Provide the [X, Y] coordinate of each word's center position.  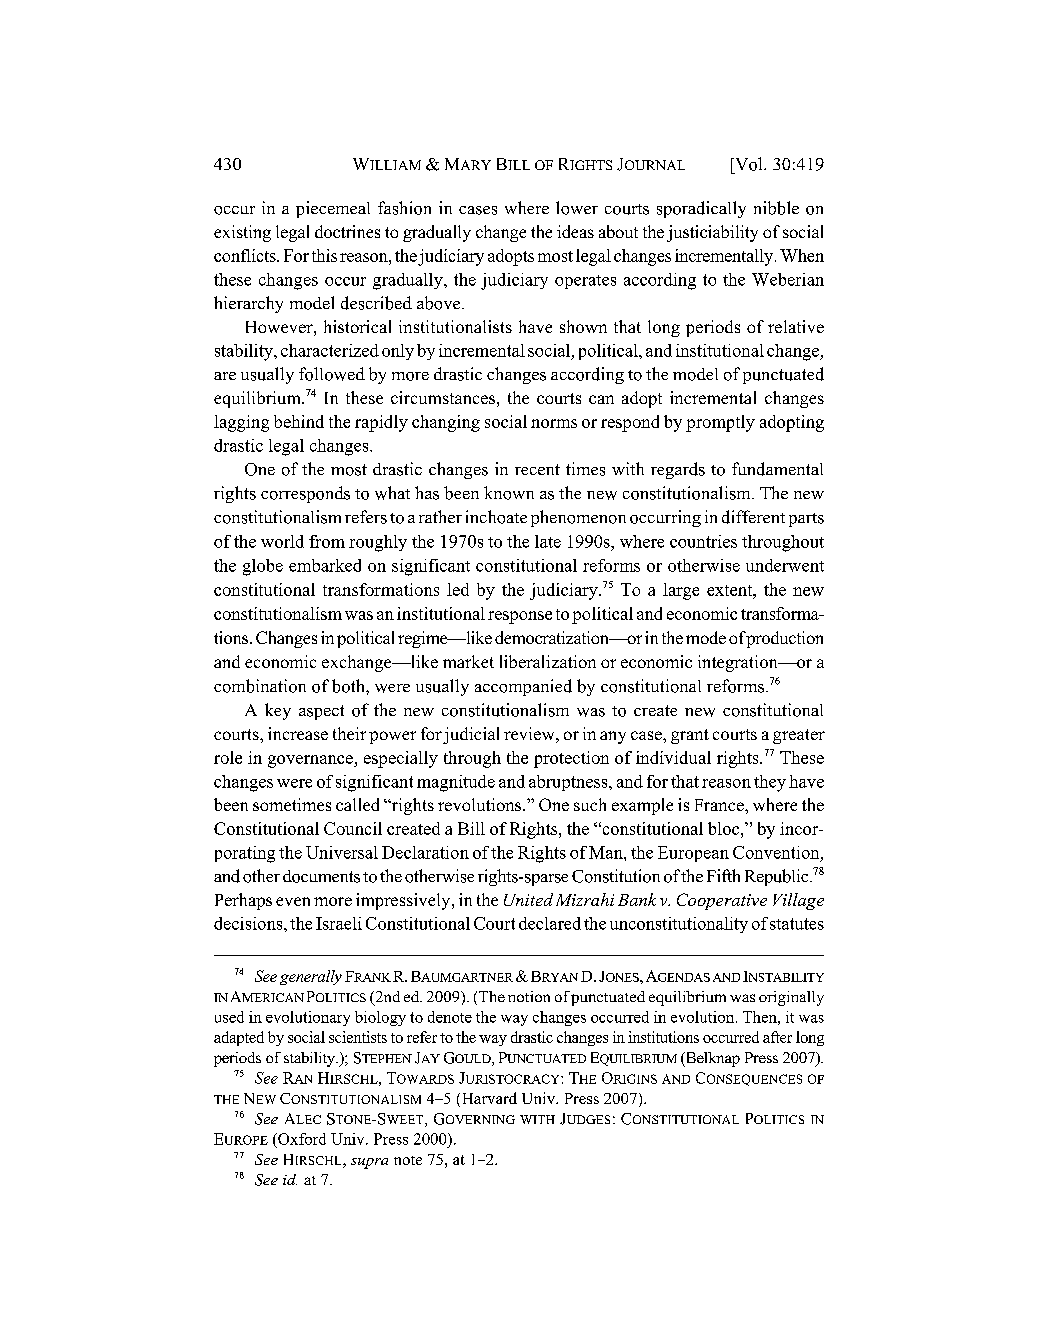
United [528, 899]
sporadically [701, 209]
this [324, 255]
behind [299, 421]
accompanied [523, 687]
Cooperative [722, 901]
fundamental [777, 469]
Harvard [488, 1099]
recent [537, 469]
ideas [575, 231]
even [293, 901]
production [784, 639]
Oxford [301, 1139]
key [278, 711]
